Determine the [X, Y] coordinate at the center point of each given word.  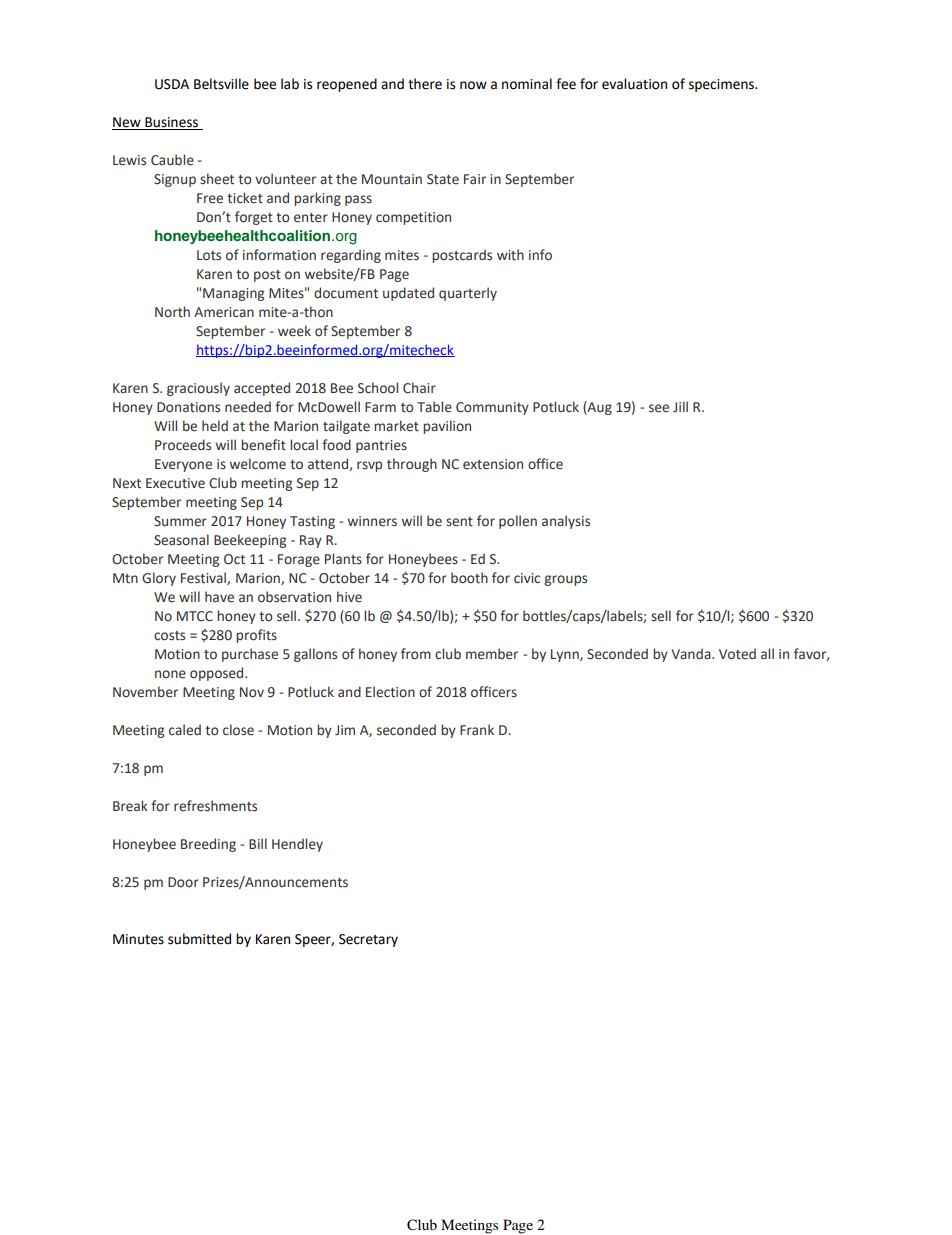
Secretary [368, 940]
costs [169, 636]
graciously [198, 389]
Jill [680, 406]
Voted [737, 654]
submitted [199, 939]
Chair [419, 388]
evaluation [634, 84]
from [416, 654]
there [425, 84]
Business [171, 122]
